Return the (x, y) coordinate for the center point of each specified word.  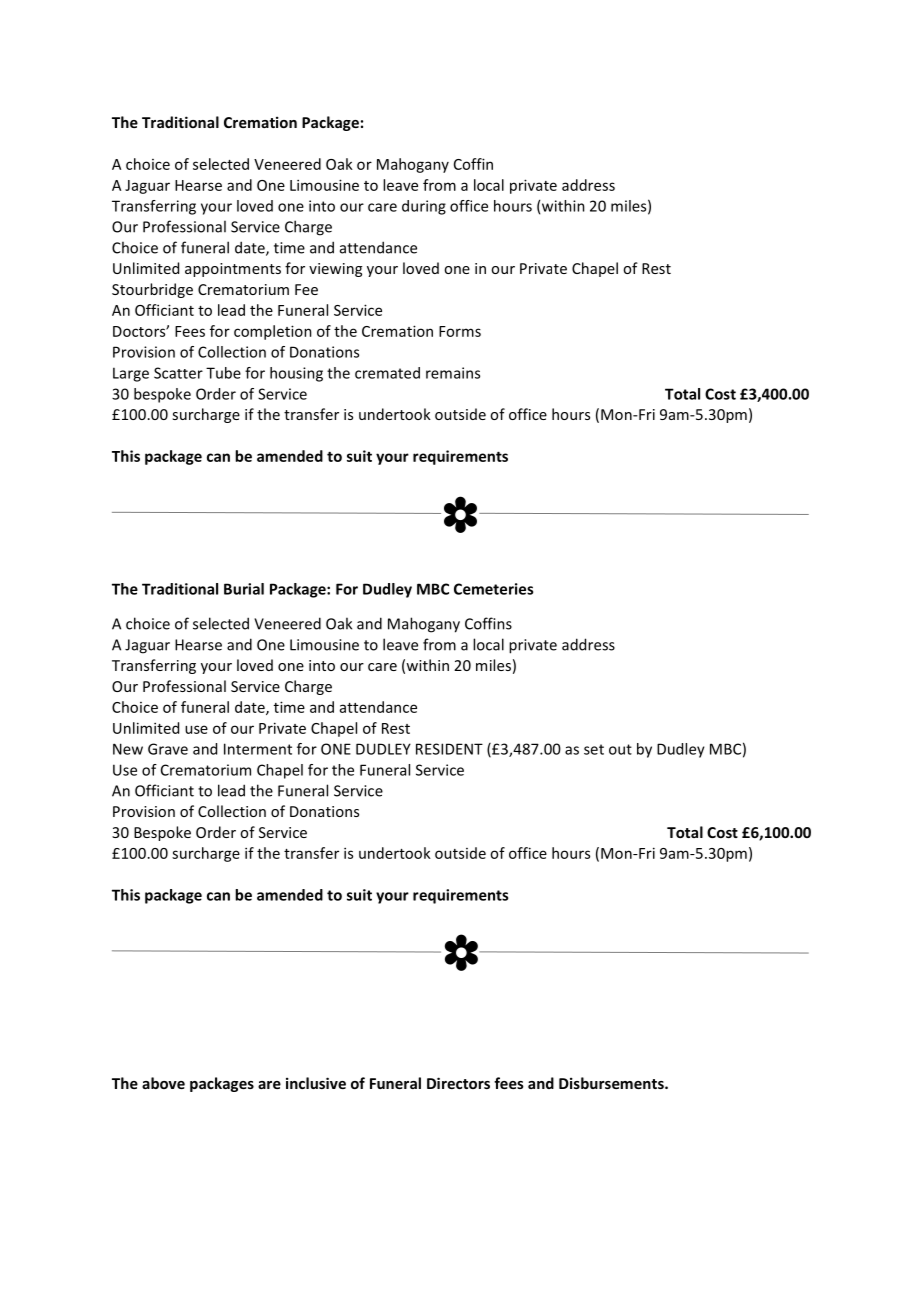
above (163, 1083)
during (424, 207)
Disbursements (612, 1083)
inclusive (316, 1083)
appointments (233, 270)
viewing (335, 270)
